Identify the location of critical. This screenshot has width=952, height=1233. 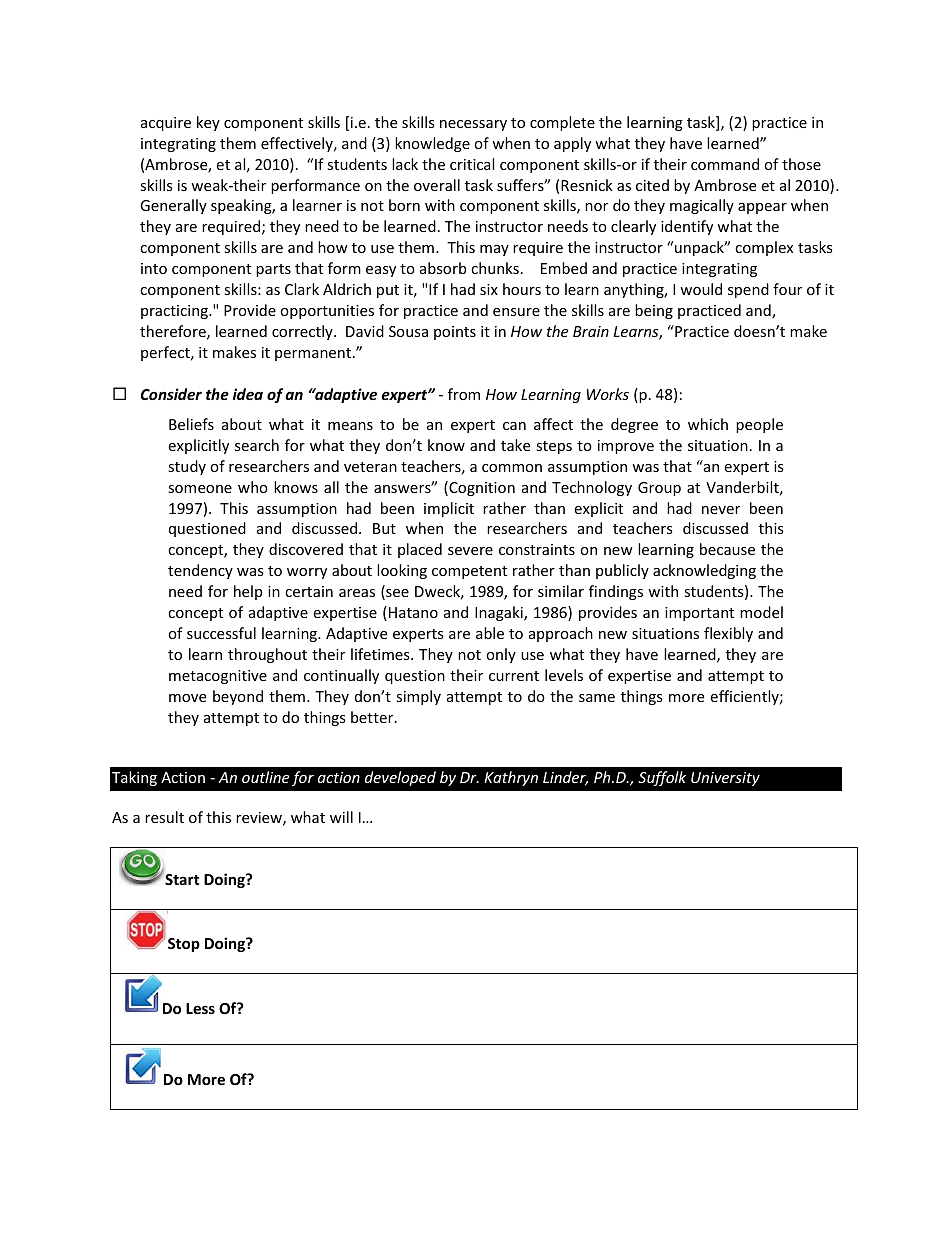
(472, 164).
